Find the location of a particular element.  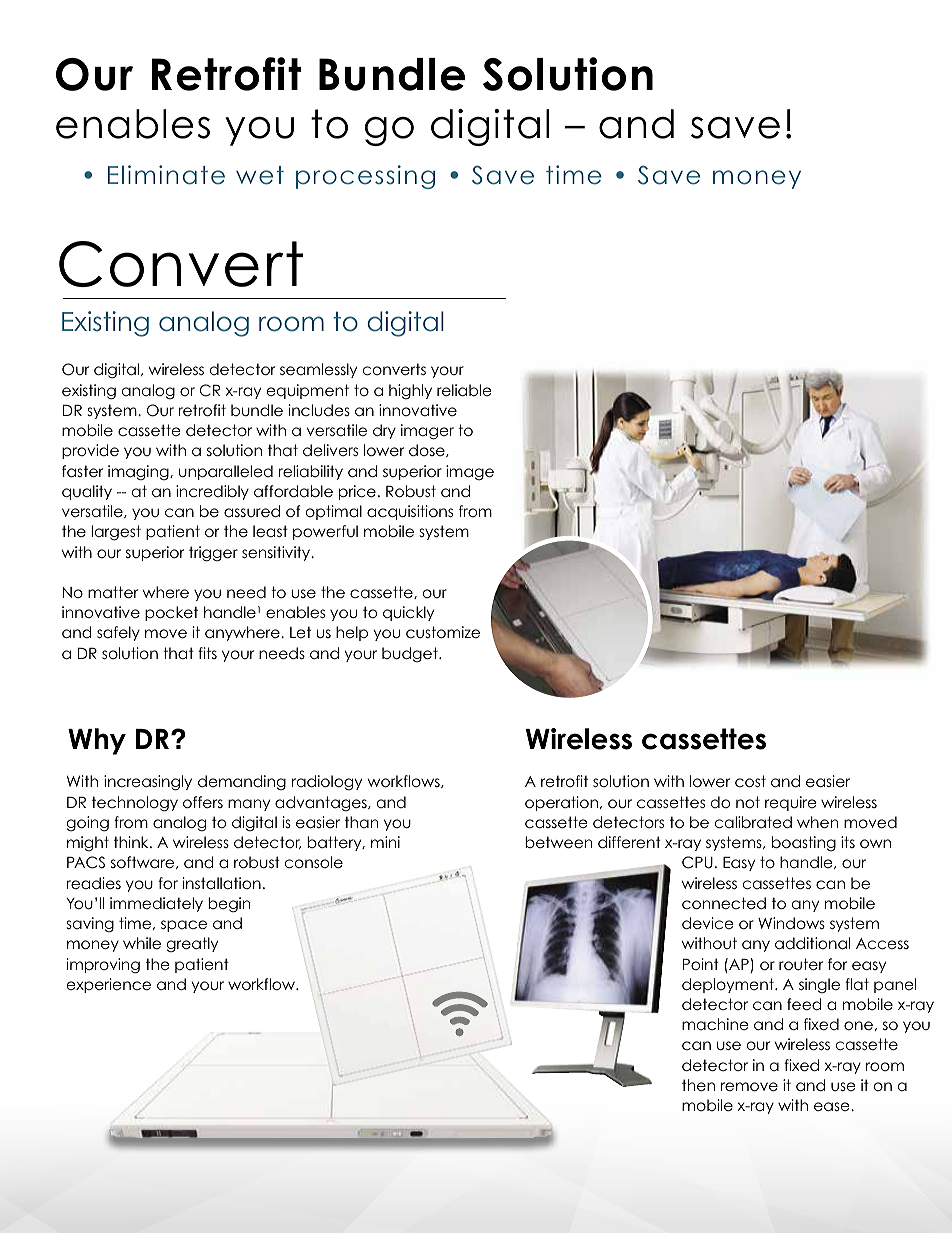

Windows is located at coordinates (791, 923).
